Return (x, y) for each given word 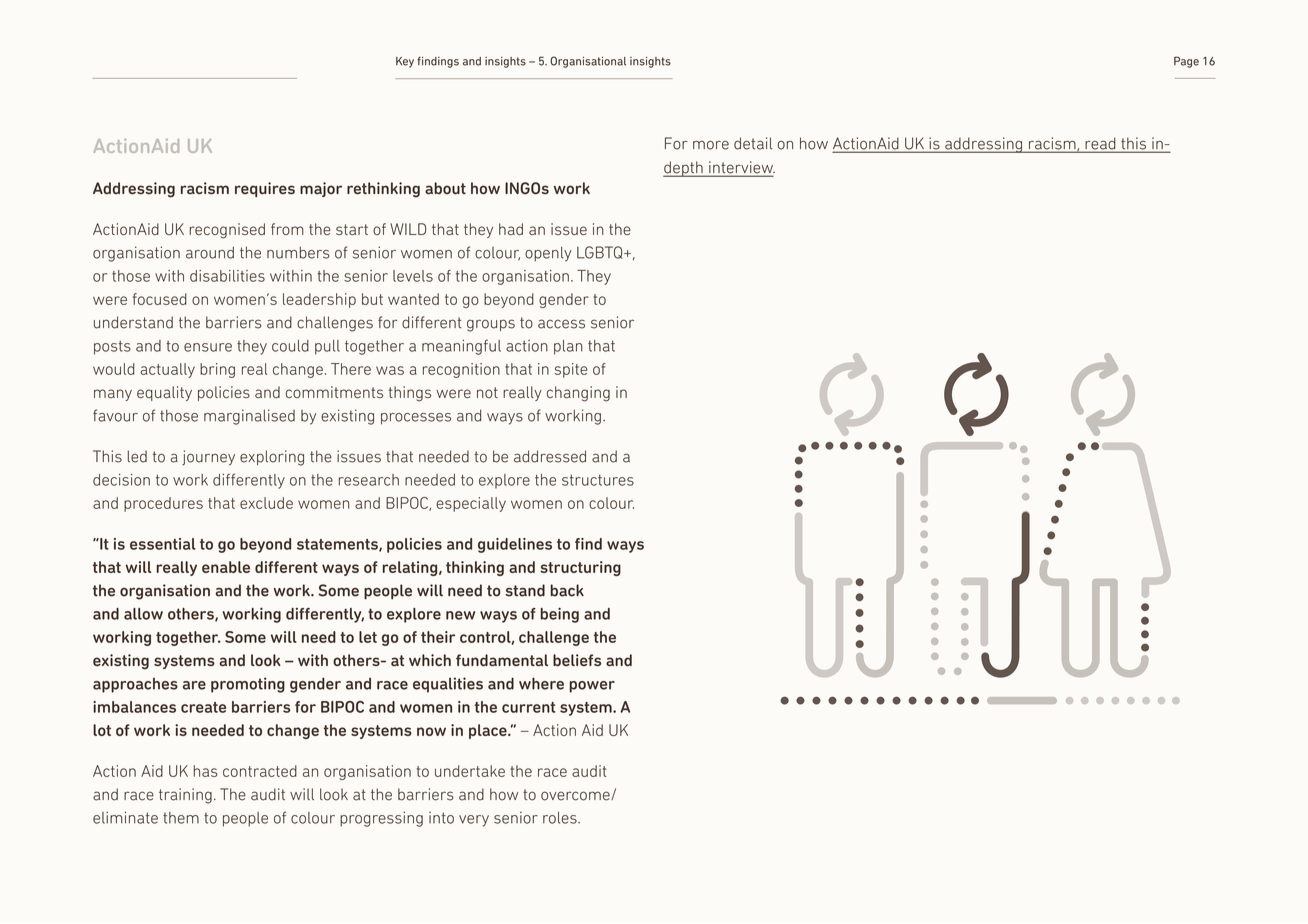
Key (405, 62)
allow (143, 614)
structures (598, 480)
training (185, 796)
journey (208, 458)
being (559, 615)
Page (1186, 62)
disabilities (227, 276)
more (711, 145)
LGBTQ (601, 252)
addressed (550, 456)
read (1100, 144)
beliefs (577, 660)
